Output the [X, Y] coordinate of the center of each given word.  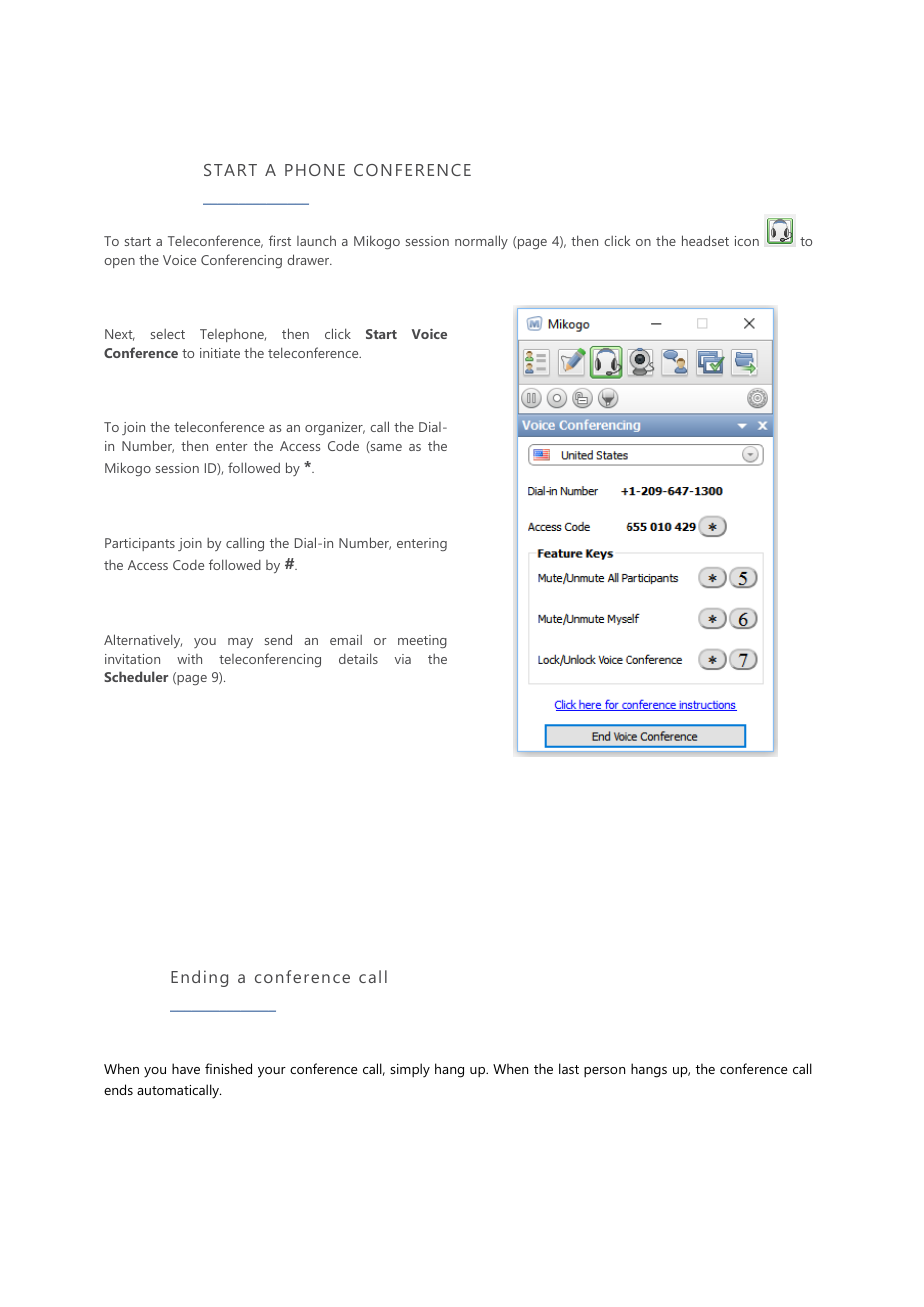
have [186, 1068]
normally [481, 242]
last [569, 1068]
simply [410, 1070]
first [280, 240]
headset [705, 240]
